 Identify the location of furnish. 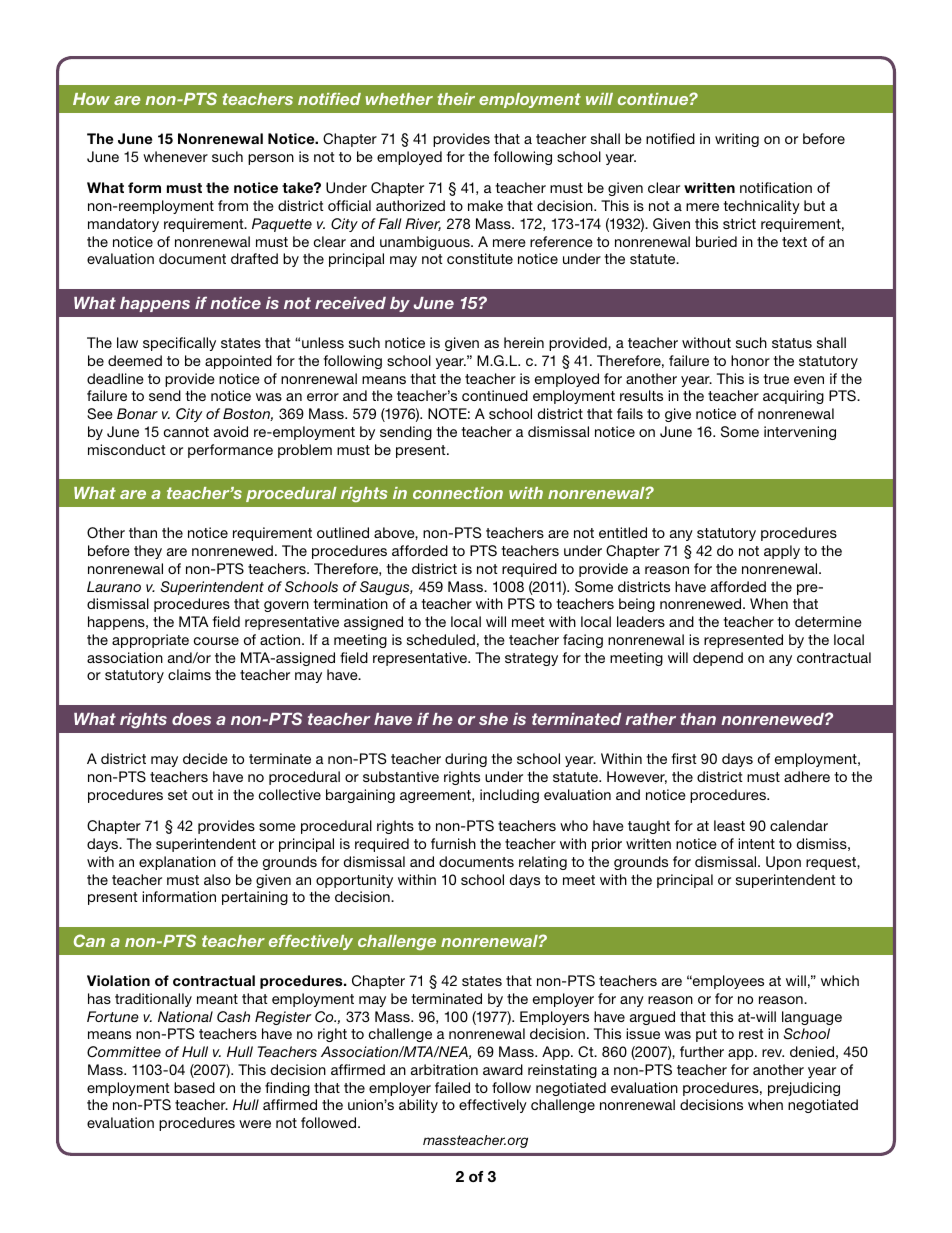
(453, 843).
